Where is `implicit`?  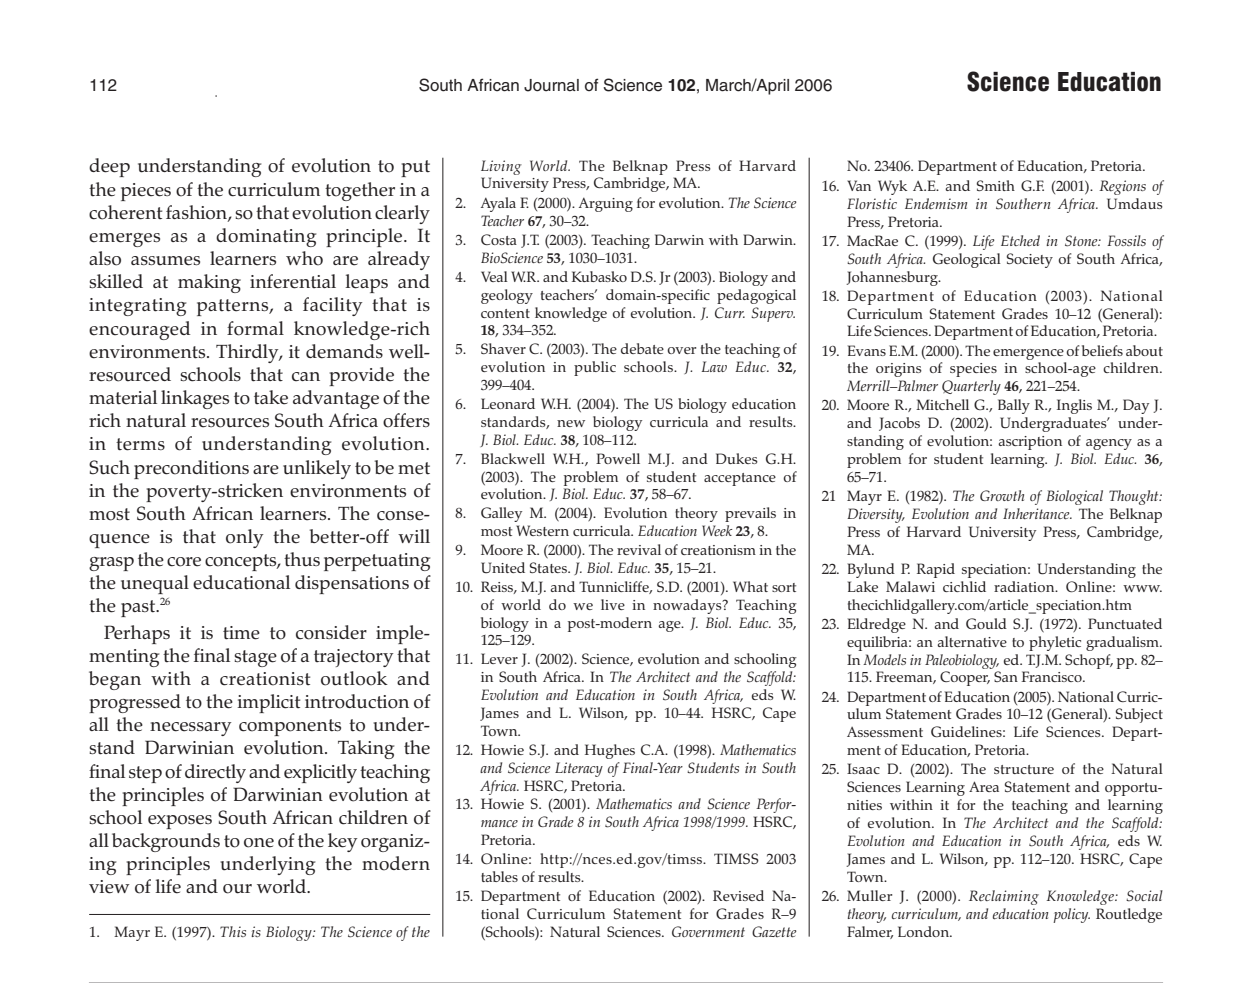
implicit is located at coordinates (268, 703).
